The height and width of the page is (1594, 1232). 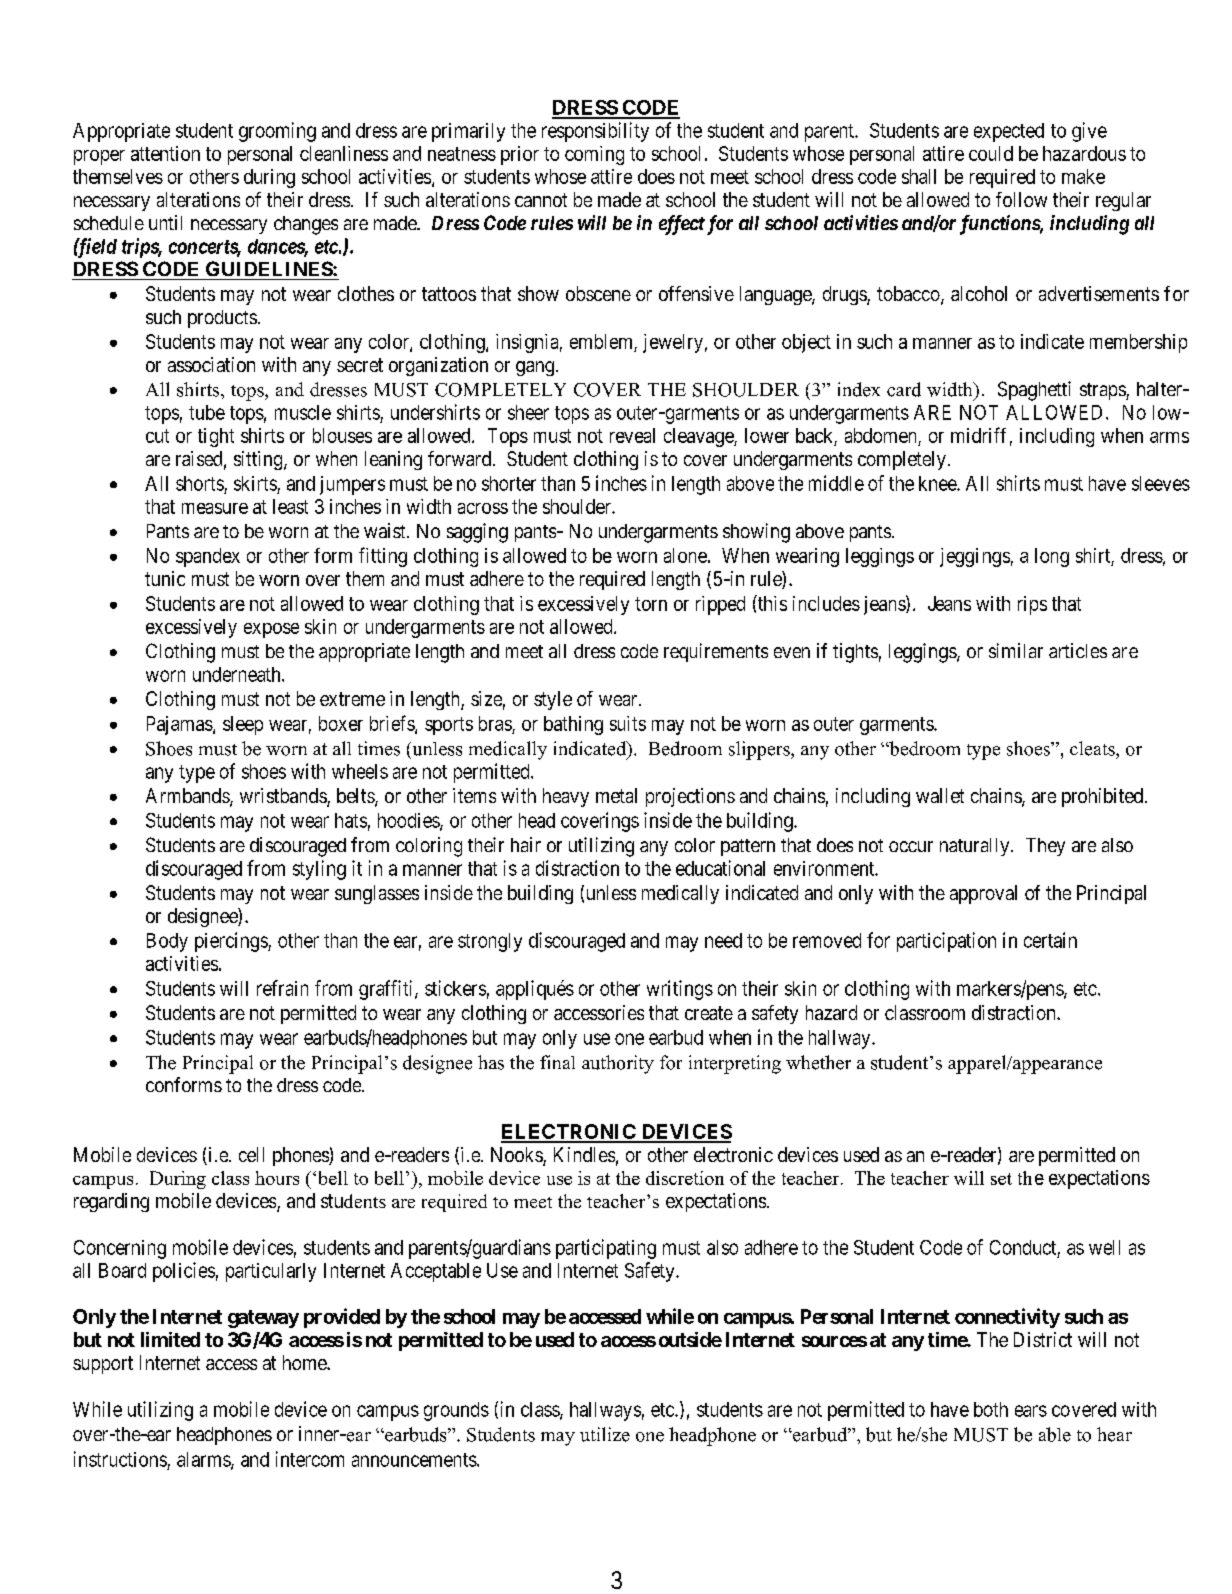 I want to click on ears, so click(x=1031, y=1411).
